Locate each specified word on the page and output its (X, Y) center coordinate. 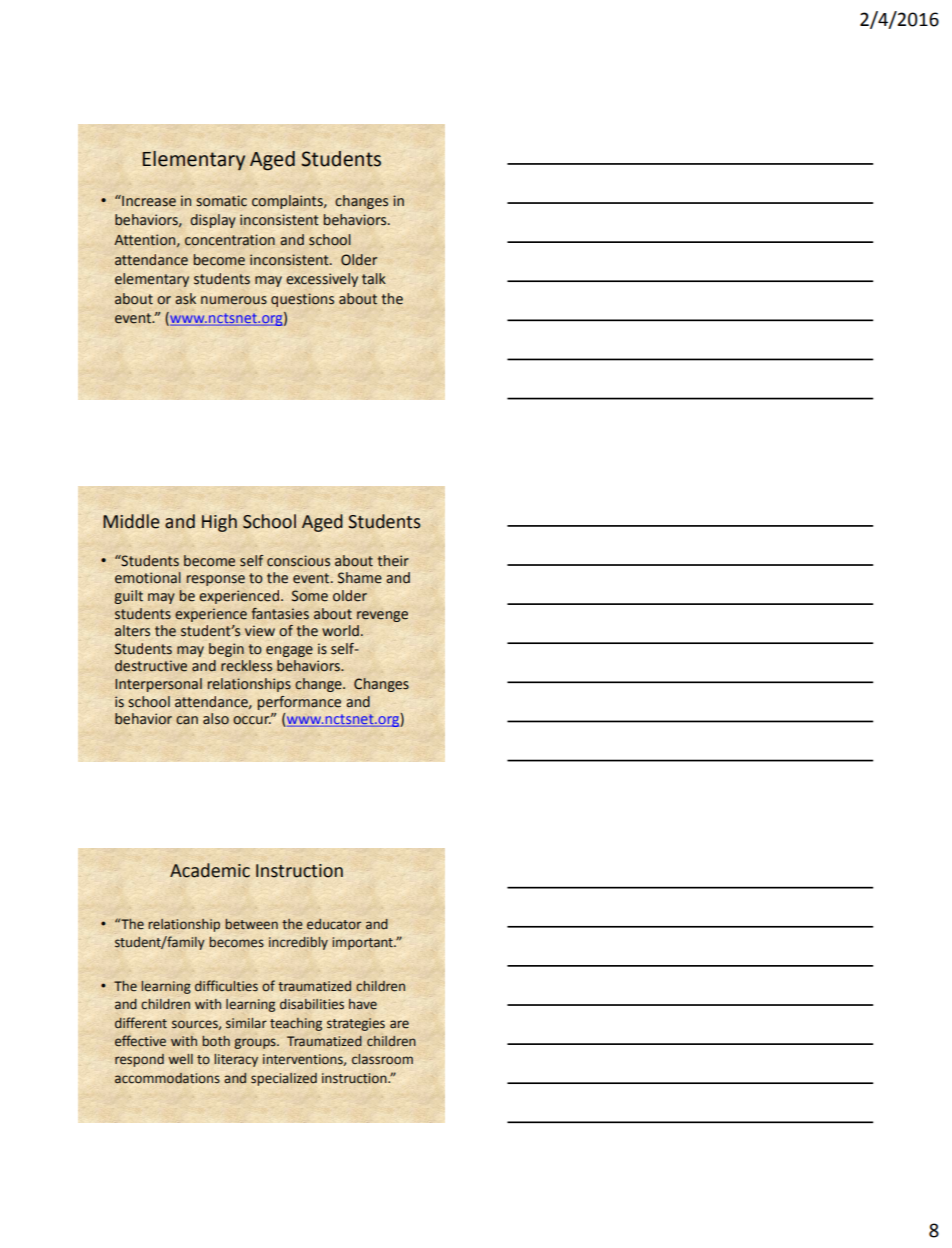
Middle (131, 521)
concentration (230, 240)
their (393, 561)
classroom (382, 1059)
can (187, 720)
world (340, 630)
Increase (148, 201)
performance (299, 703)
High (219, 523)
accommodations (167, 1078)
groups (256, 1043)
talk (374, 279)
